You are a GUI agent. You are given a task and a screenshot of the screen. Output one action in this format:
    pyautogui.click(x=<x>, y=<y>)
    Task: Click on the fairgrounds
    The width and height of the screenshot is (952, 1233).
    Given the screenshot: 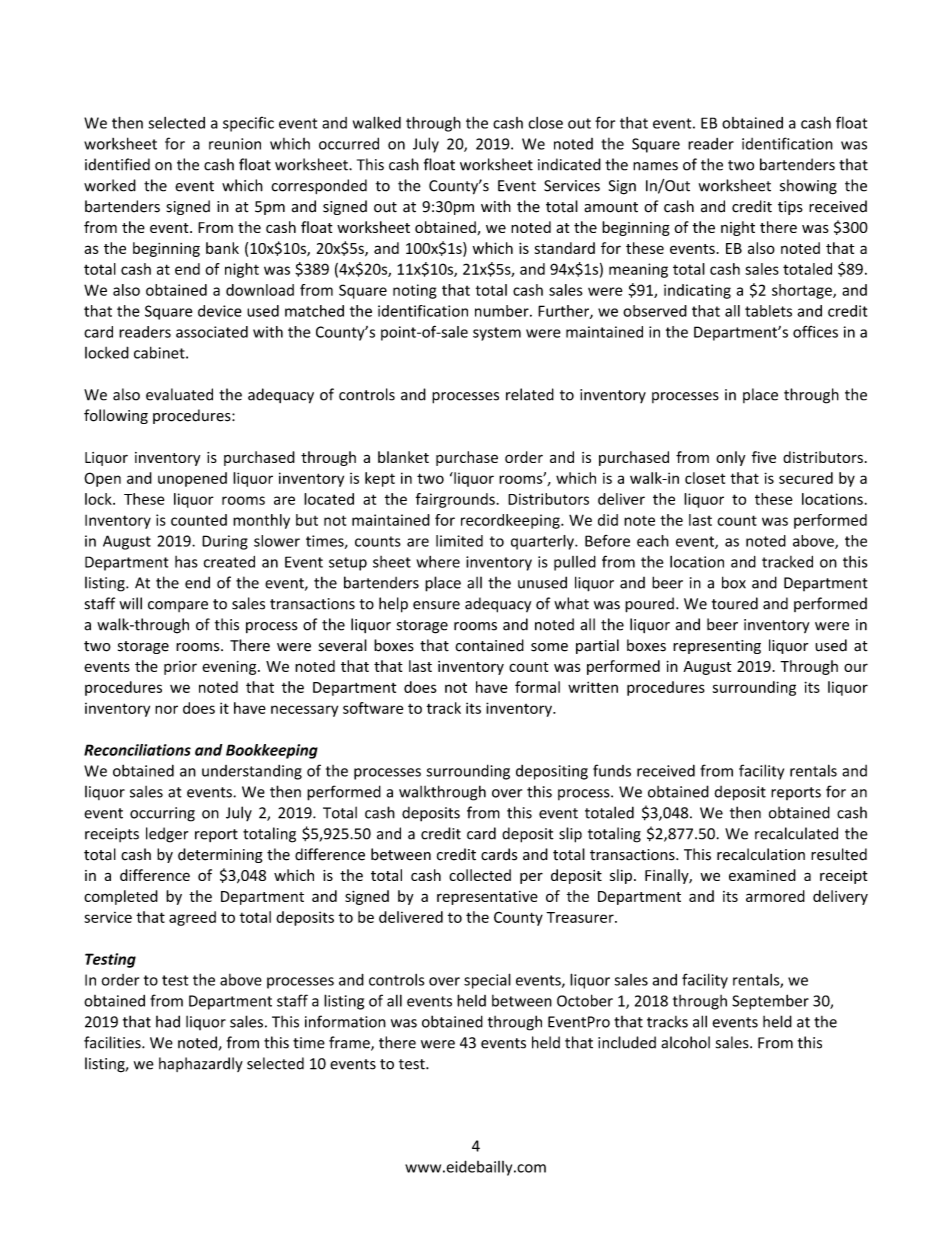 What is the action you would take?
    pyautogui.click(x=456, y=500)
